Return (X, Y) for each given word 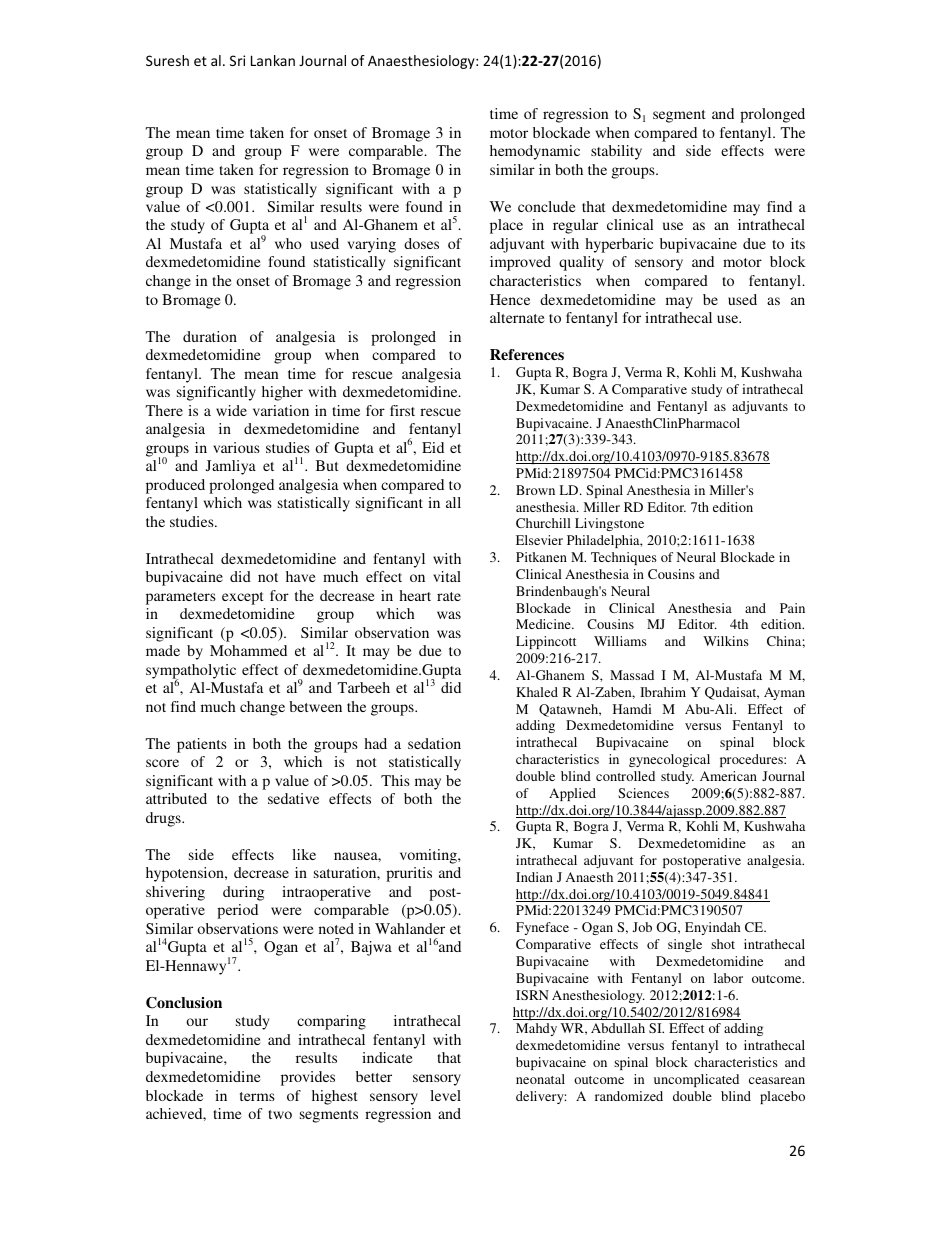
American (728, 776)
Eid (433, 447)
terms (257, 1096)
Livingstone (609, 524)
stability (616, 152)
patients (202, 745)
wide (231, 410)
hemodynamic (535, 152)
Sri (237, 60)
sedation (434, 743)
